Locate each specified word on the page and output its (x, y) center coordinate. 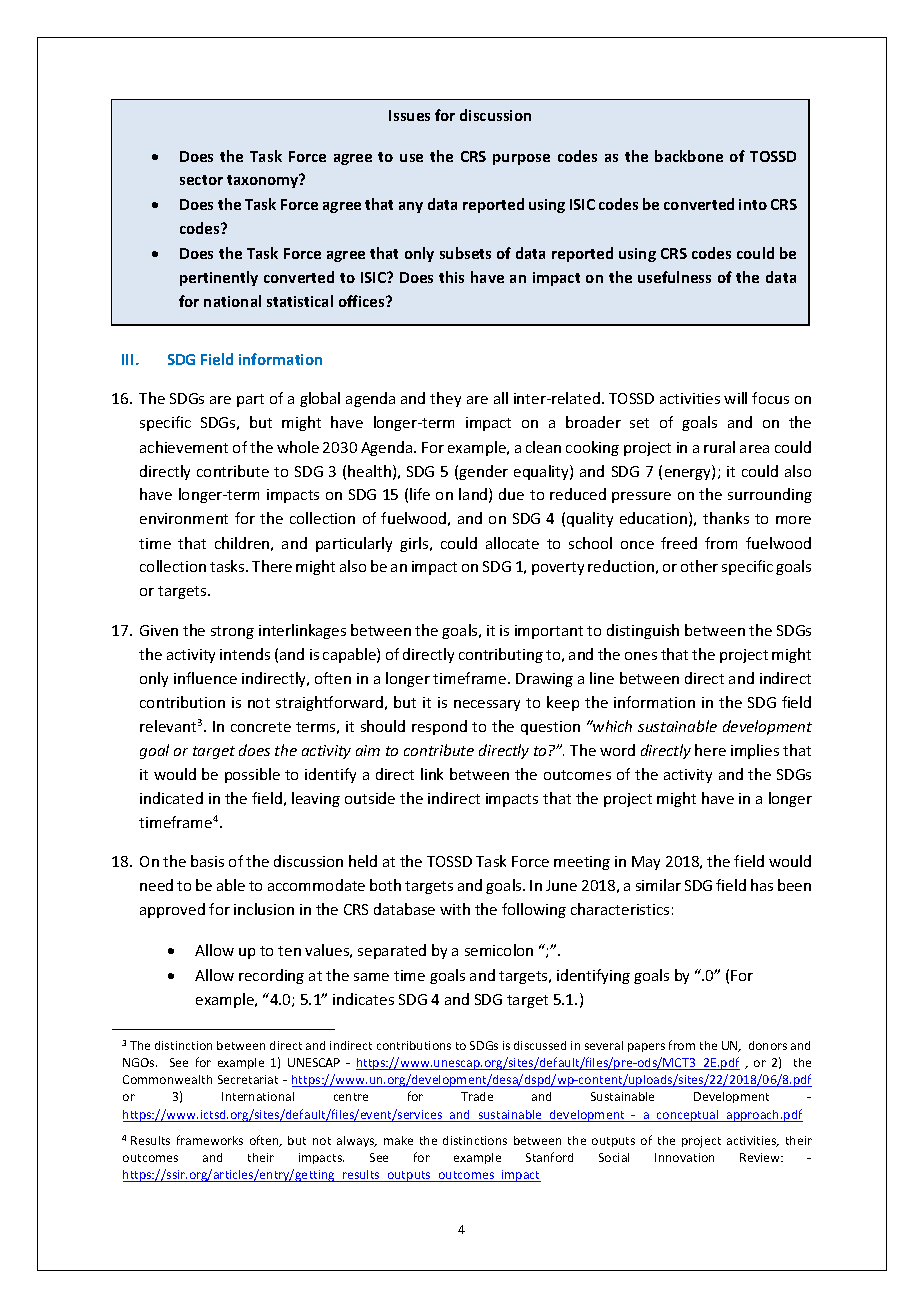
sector (201, 180)
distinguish (643, 631)
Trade (477, 1096)
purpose (521, 159)
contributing (501, 655)
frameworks (210, 1140)
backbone (689, 156)
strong (232, 632)
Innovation (684, 1157)
